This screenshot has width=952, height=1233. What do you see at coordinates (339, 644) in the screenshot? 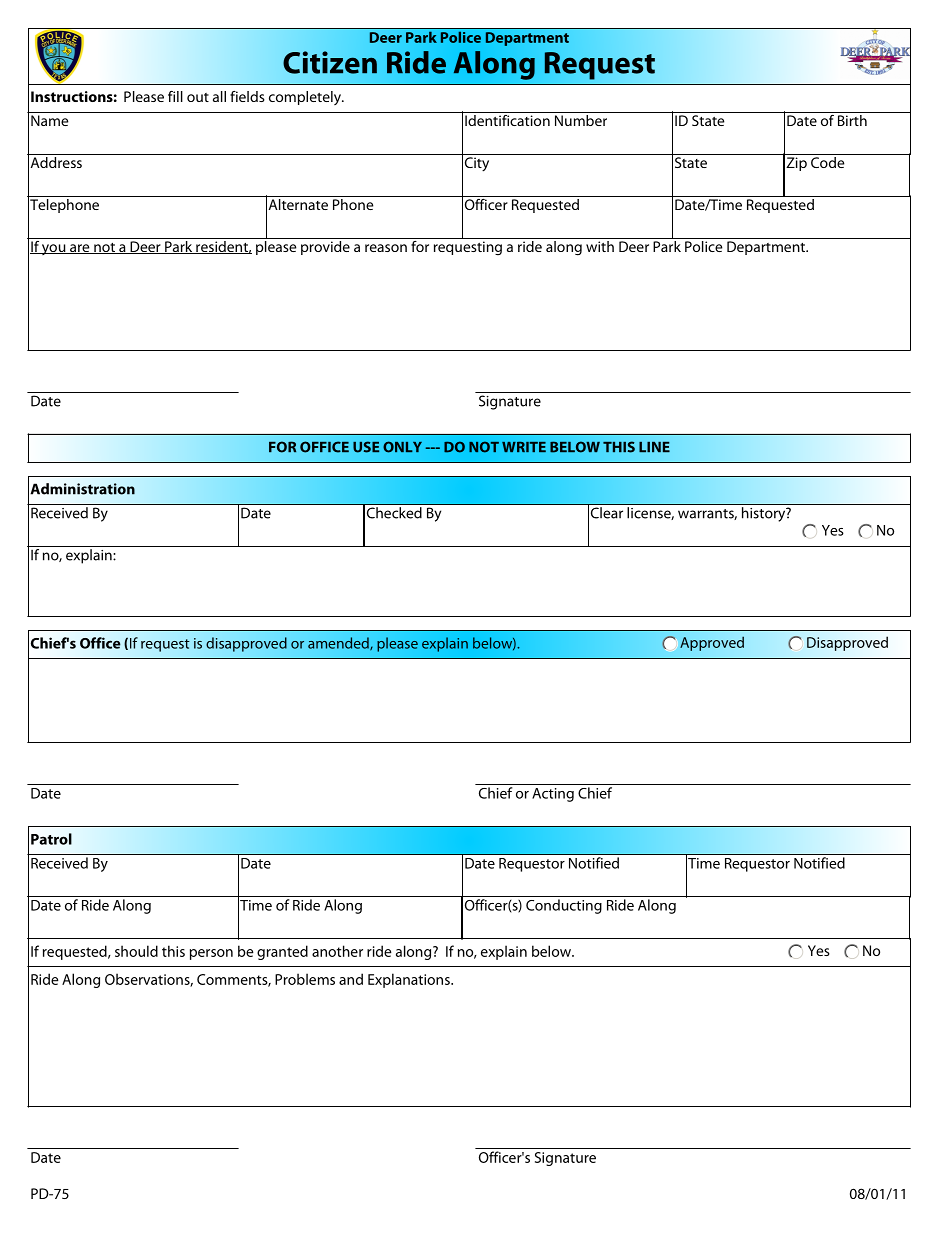
I see `amended` at bounding box center [339, 644].
